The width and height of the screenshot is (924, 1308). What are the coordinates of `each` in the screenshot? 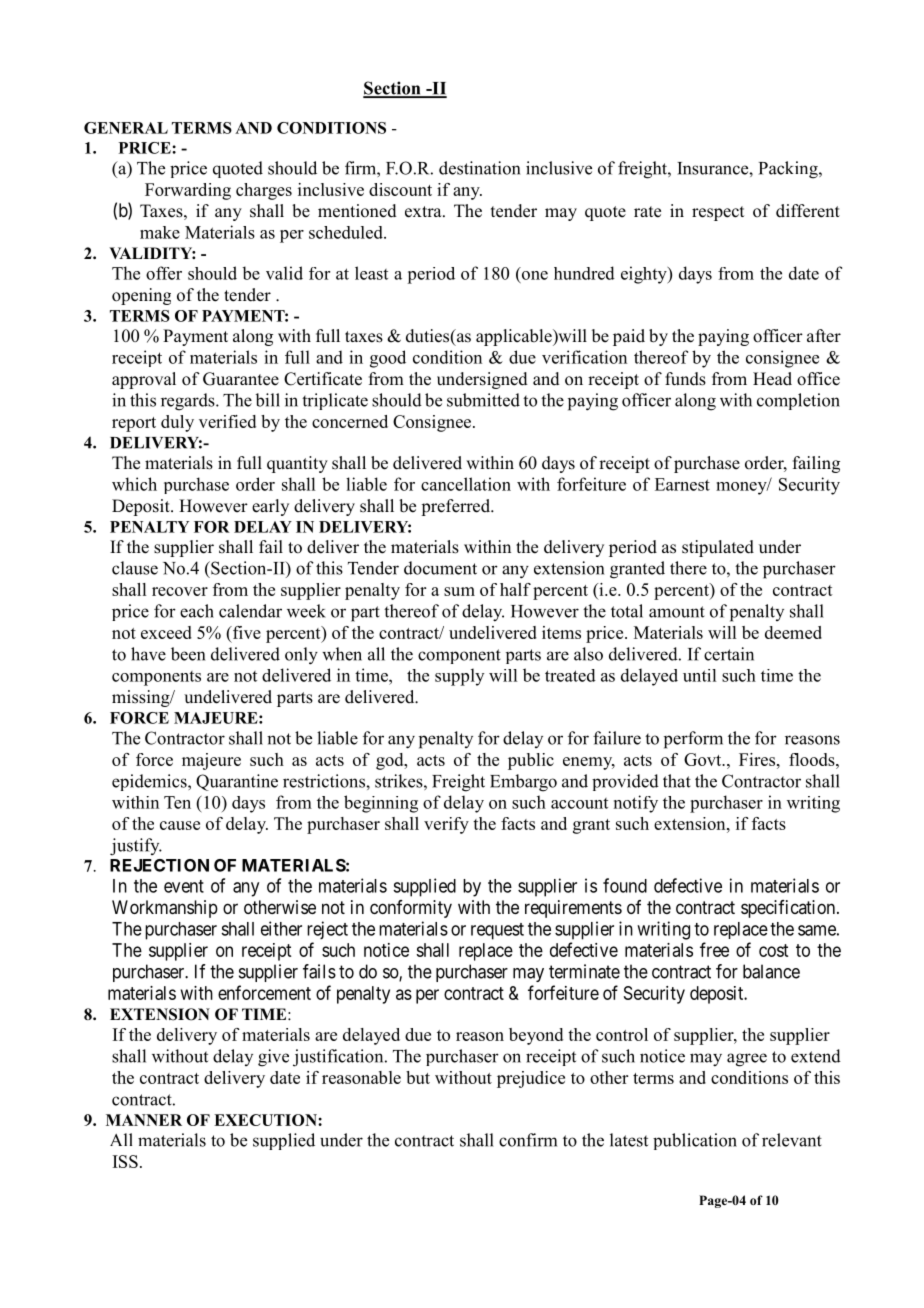 It's located at (197, 611).
